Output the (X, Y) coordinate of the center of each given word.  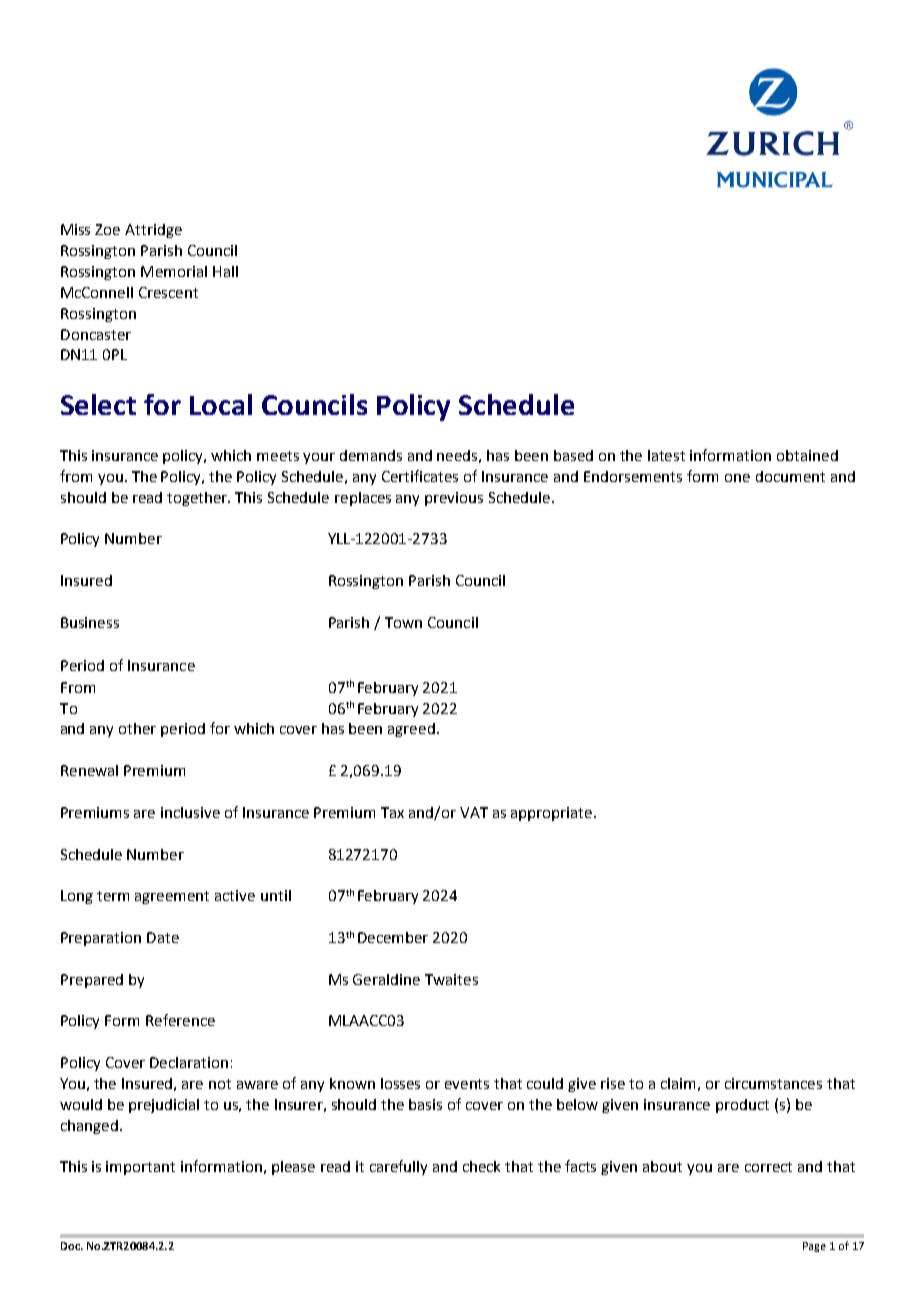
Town (403, 622)
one (737, 478)
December (393, 937)
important (140, 1168)
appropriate (553, 814)
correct (768, 1167)
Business (90, 622)
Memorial (174, 271)
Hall (225, 271)
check (481, 1166)
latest (666, 455)
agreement (172, 897)
